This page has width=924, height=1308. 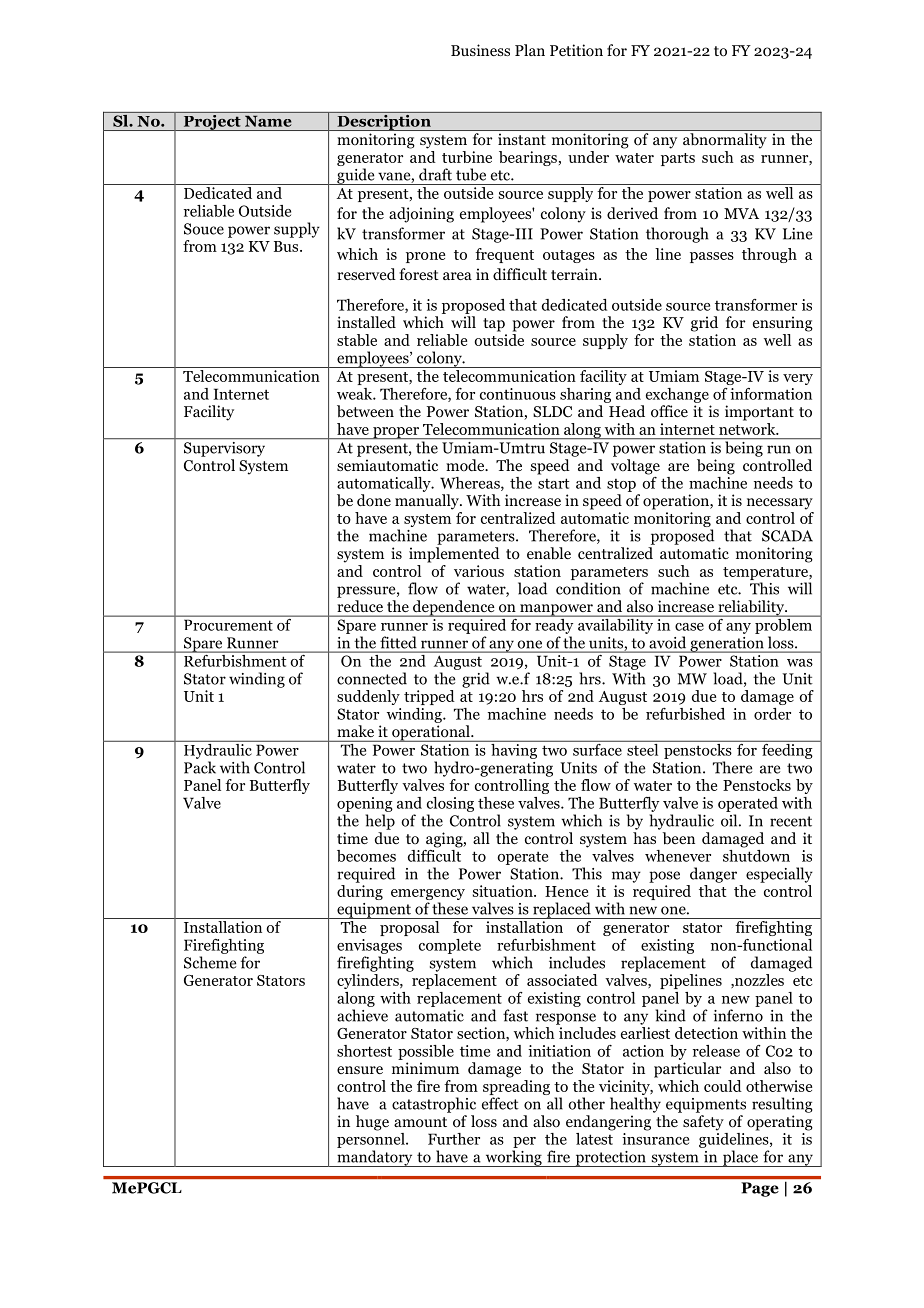 What do you see at coordinates (480, 50) in the page?
I see `Business` at bounding box center [480, 50].
